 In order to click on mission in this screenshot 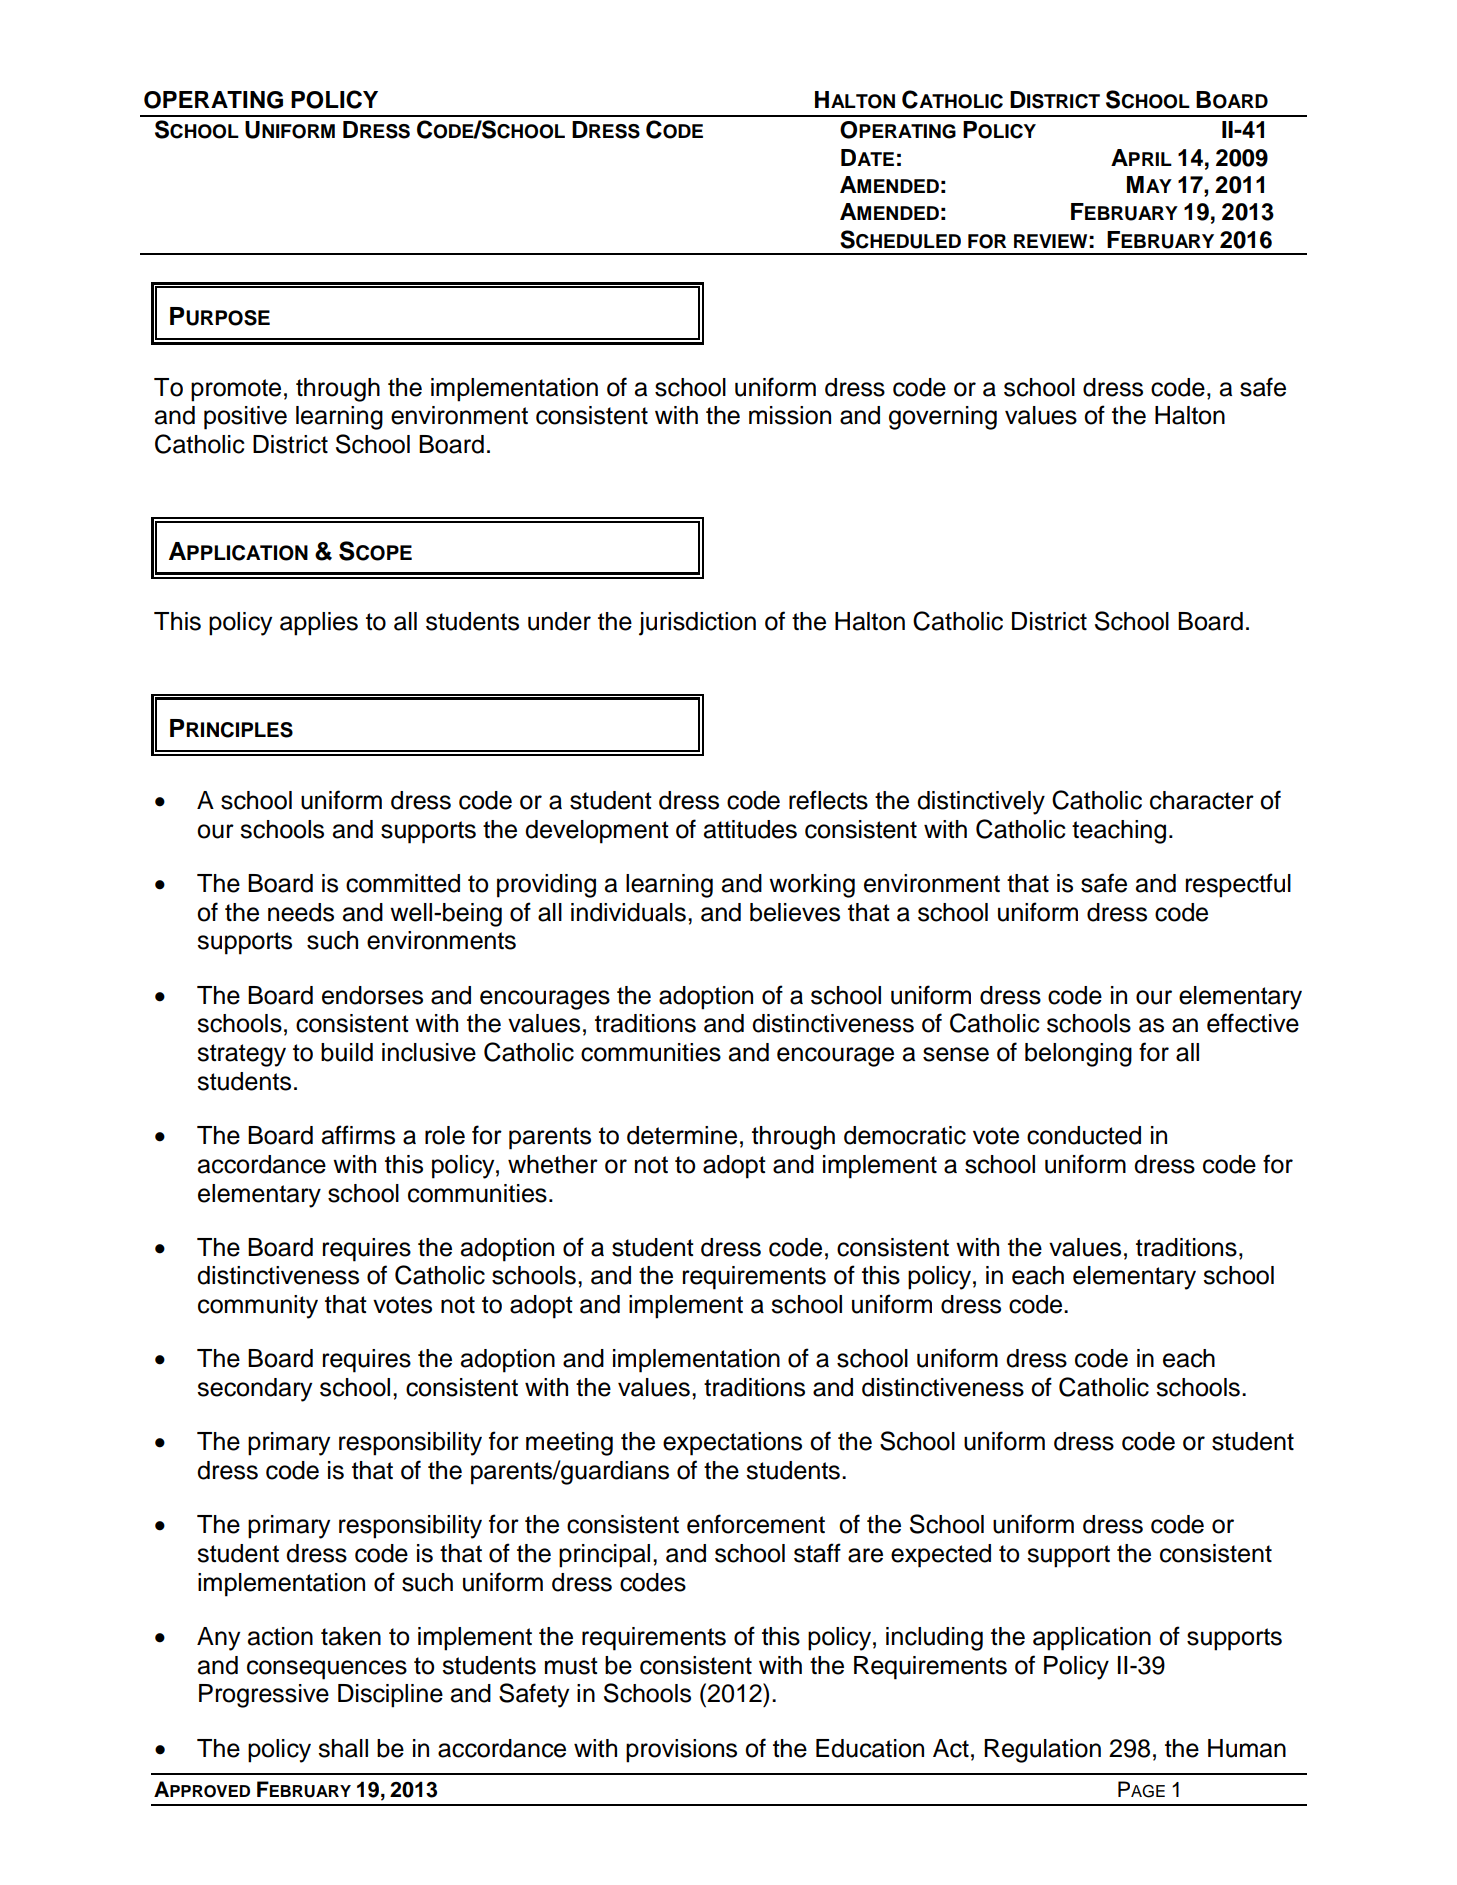, I will do `click(790, 415)`.
